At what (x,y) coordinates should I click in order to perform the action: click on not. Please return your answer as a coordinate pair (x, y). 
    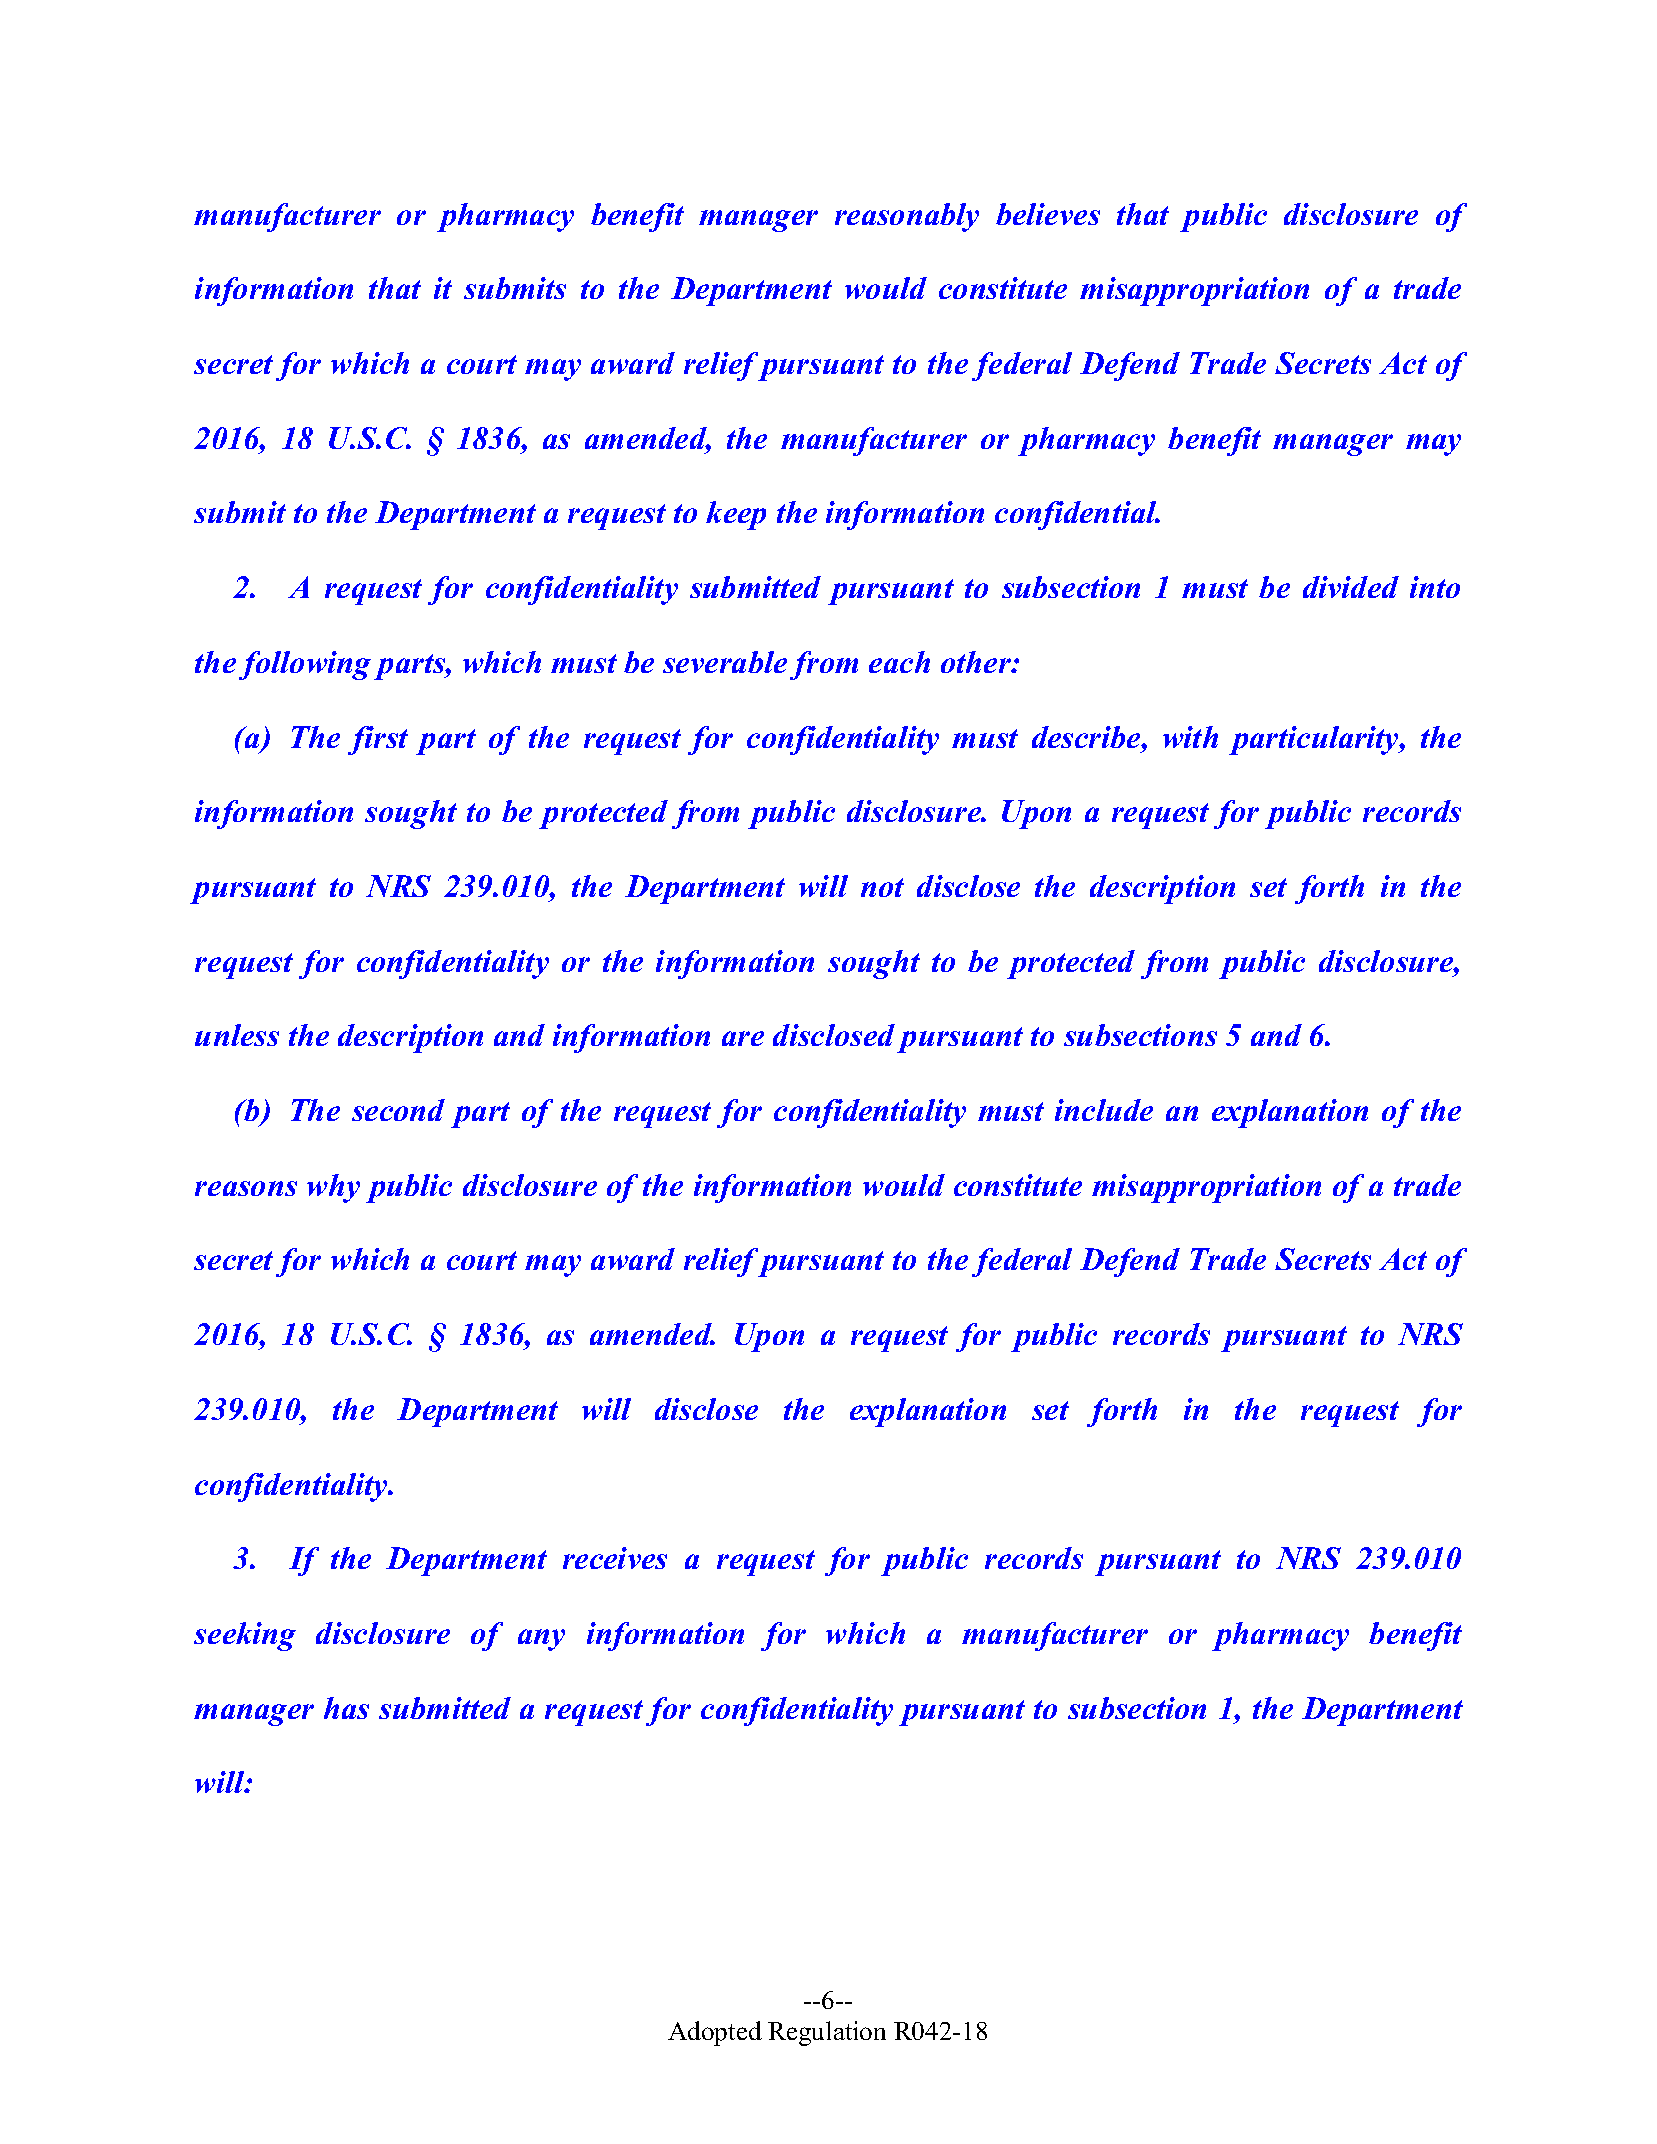
    Looking at the image, I should click on (882, 887).
